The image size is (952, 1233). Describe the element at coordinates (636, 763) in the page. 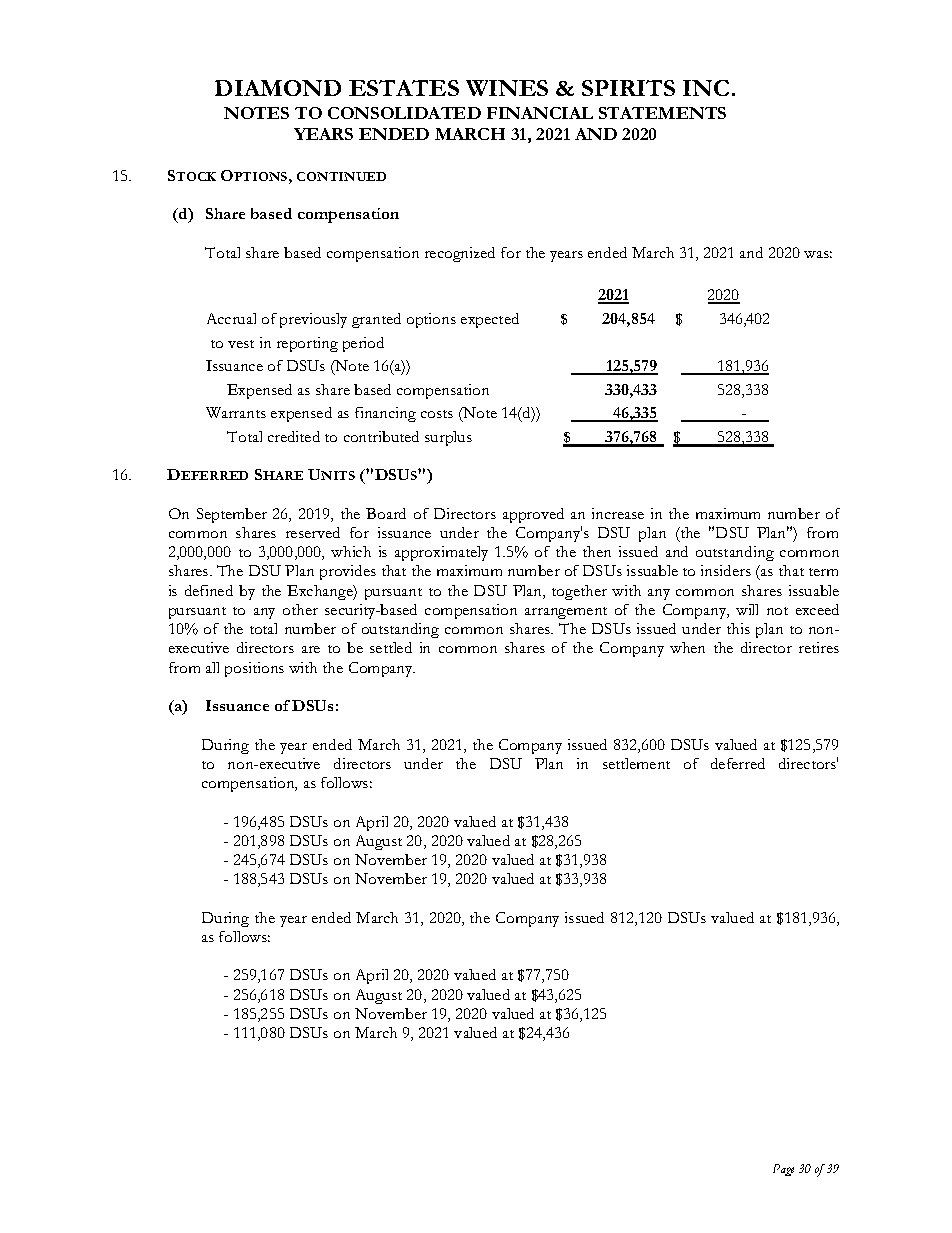

I see `settlement` at that location.
